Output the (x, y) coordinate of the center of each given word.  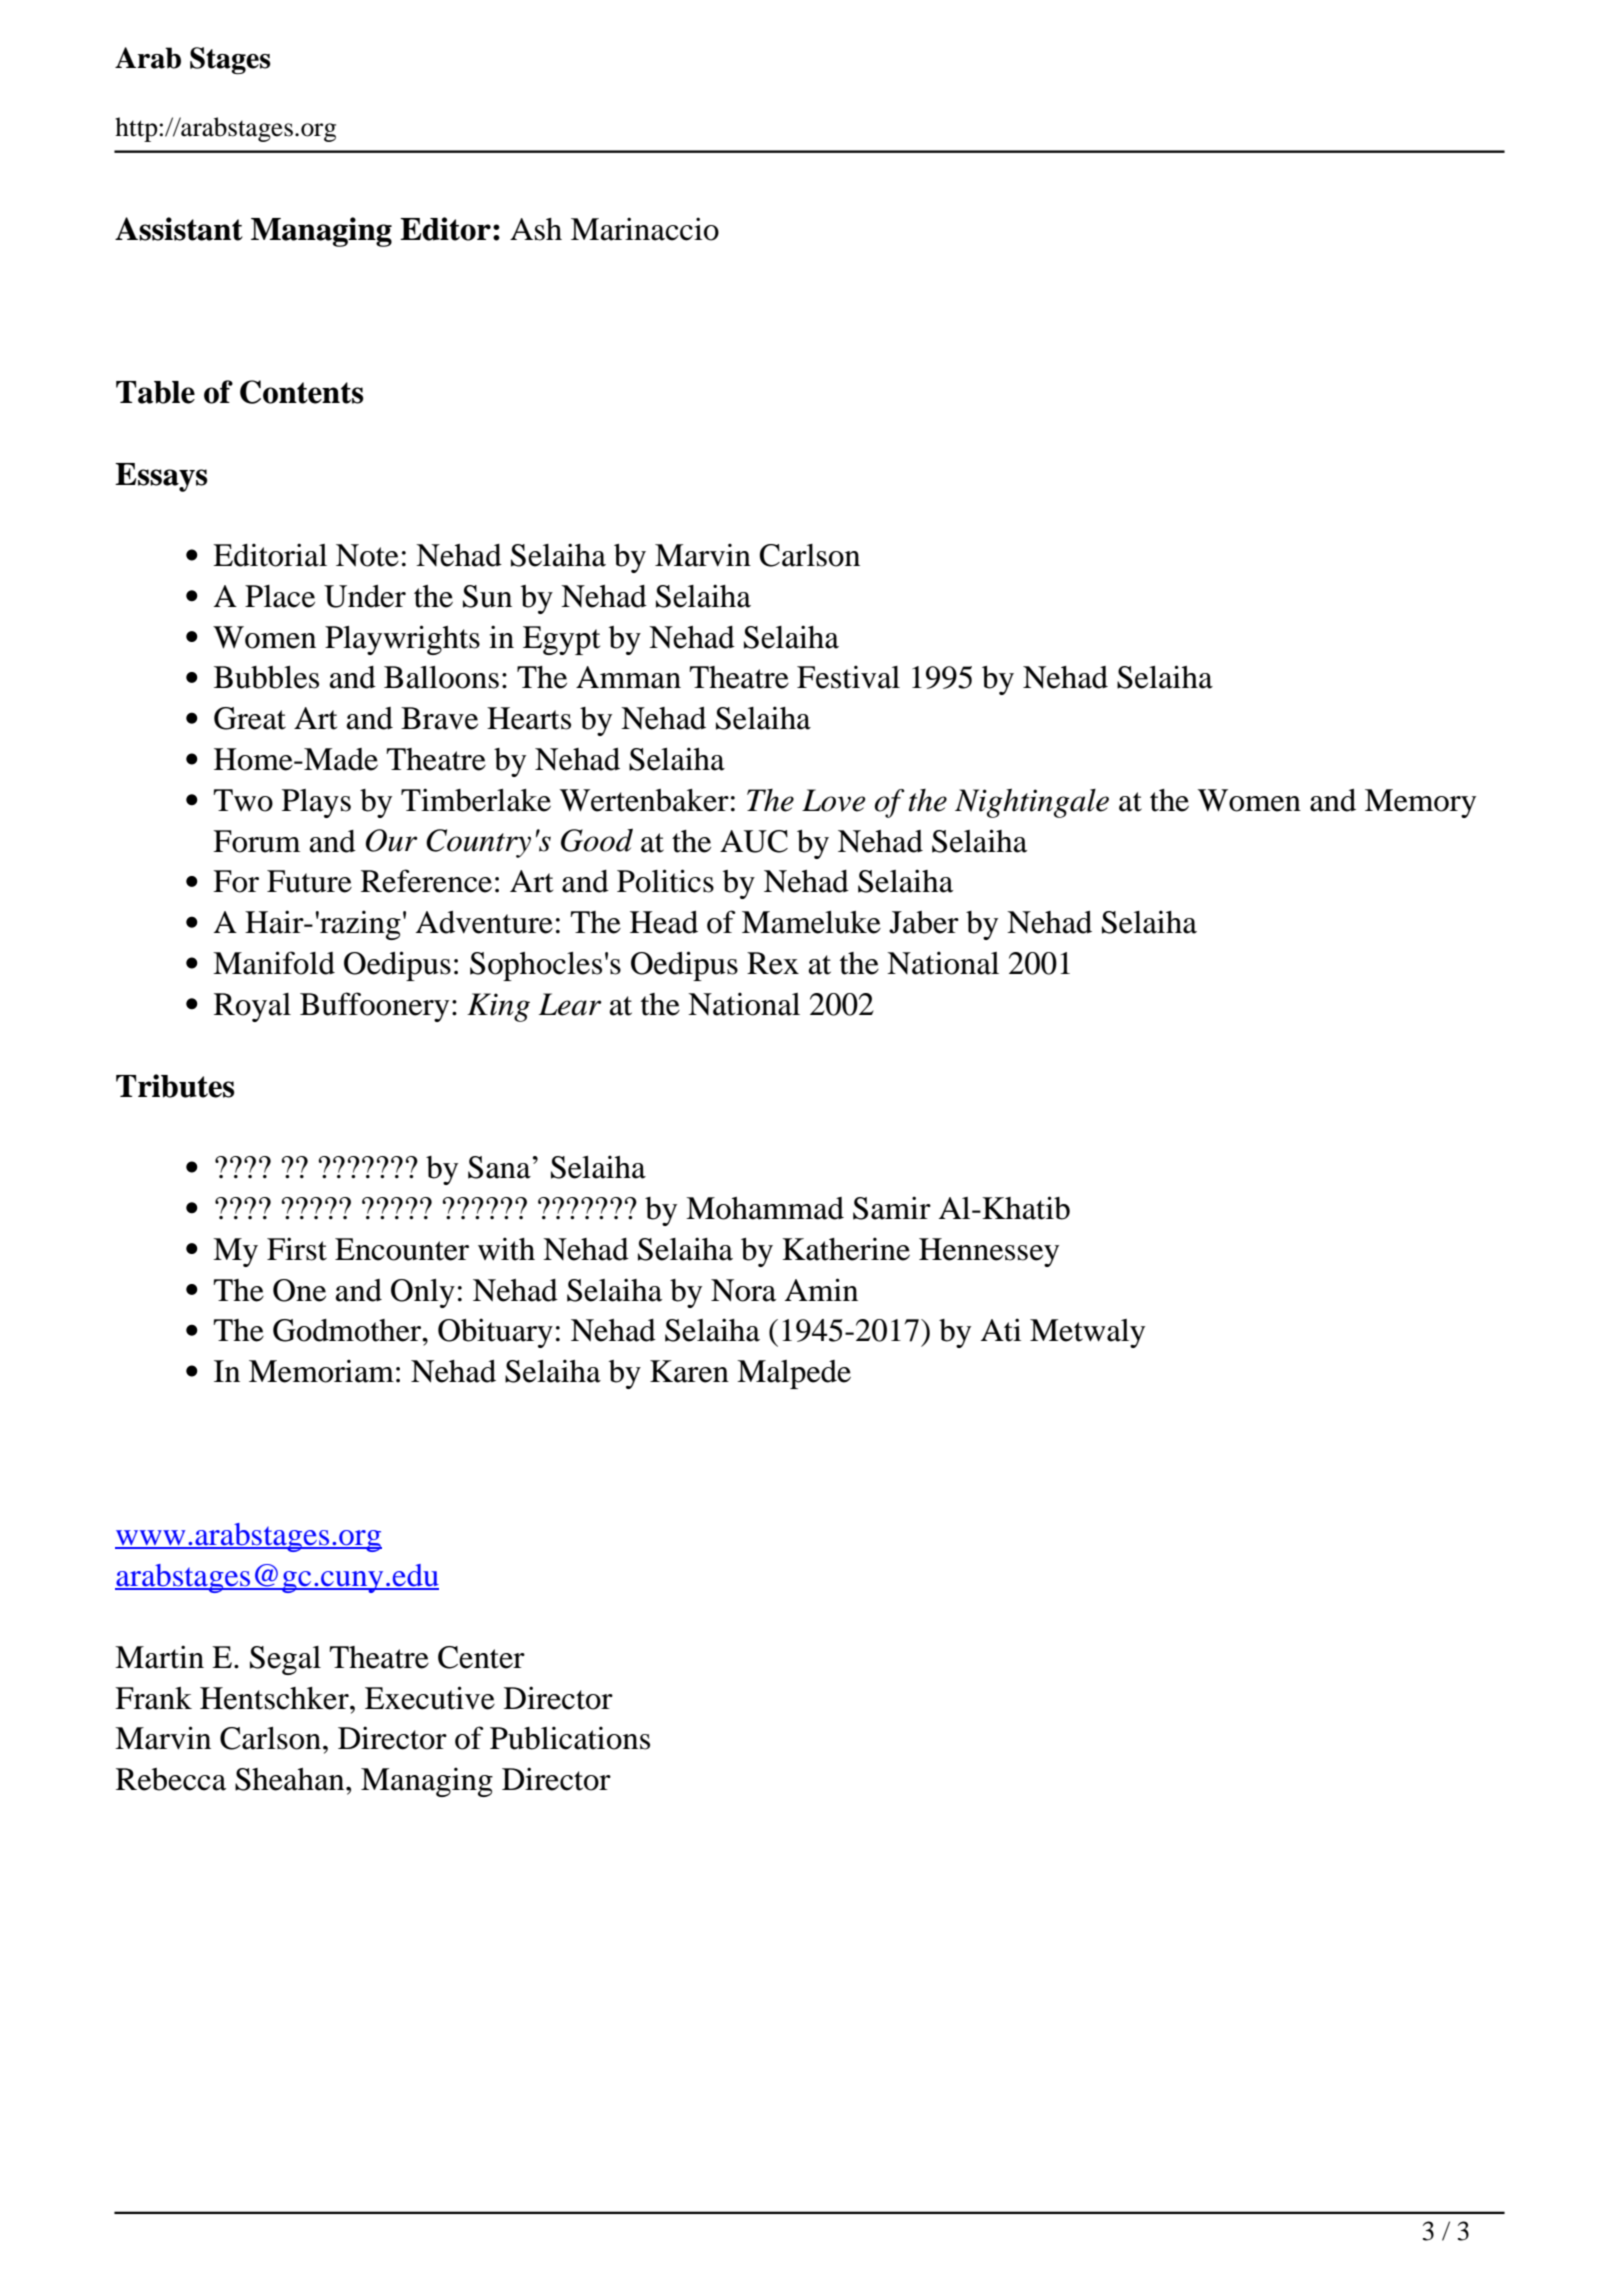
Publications (570, 1738)
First (297, 1249)
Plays (316, 803)
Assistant (179, 229)
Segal (285, 1660)
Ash (536, 229)
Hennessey (989, 1252)
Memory (1420, 803)
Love (833, 800)
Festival (848, 677)
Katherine (846, 1249)
